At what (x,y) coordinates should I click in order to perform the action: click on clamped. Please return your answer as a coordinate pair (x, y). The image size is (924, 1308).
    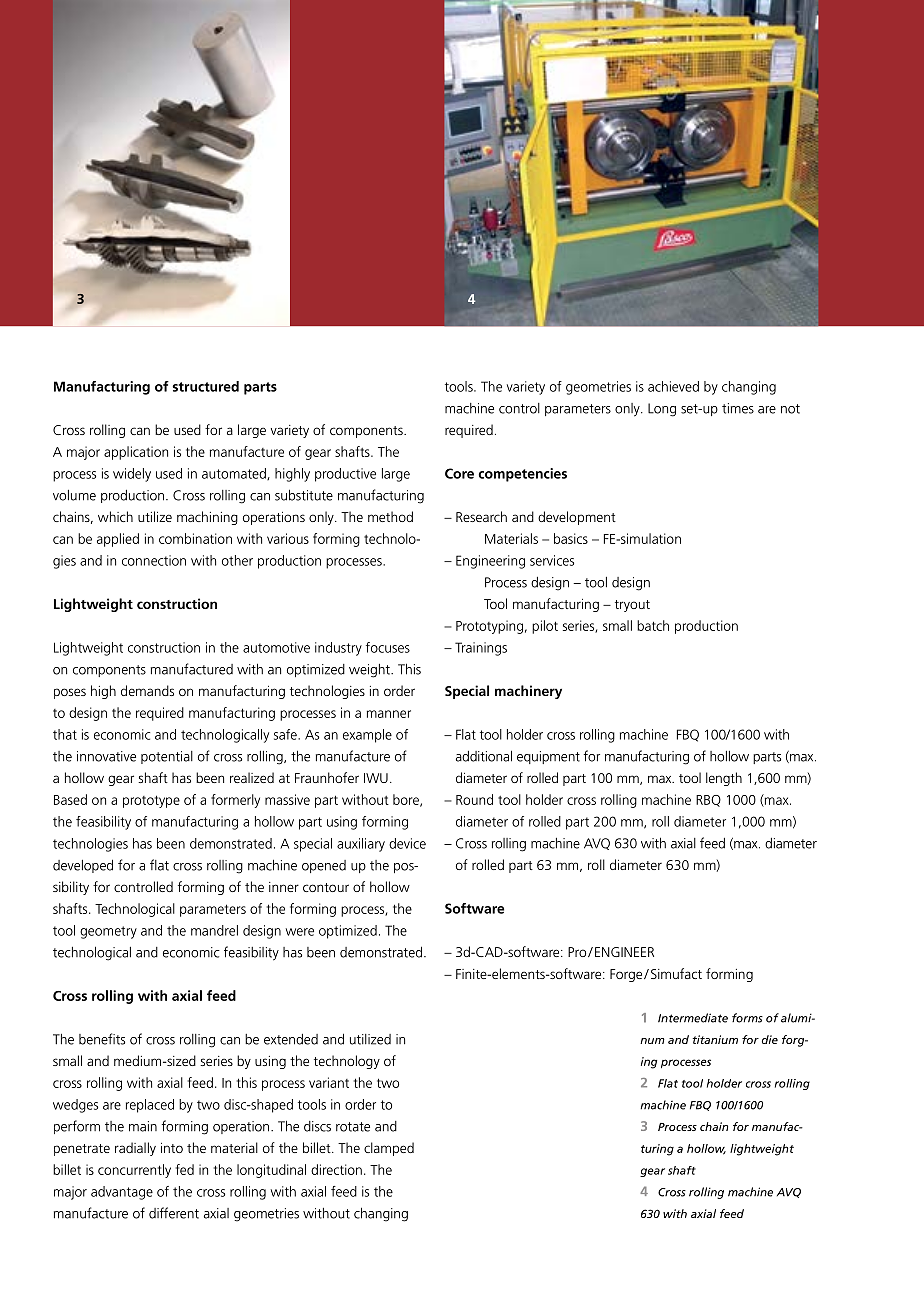
    Looking at the image, I should click on (389, 1149).
